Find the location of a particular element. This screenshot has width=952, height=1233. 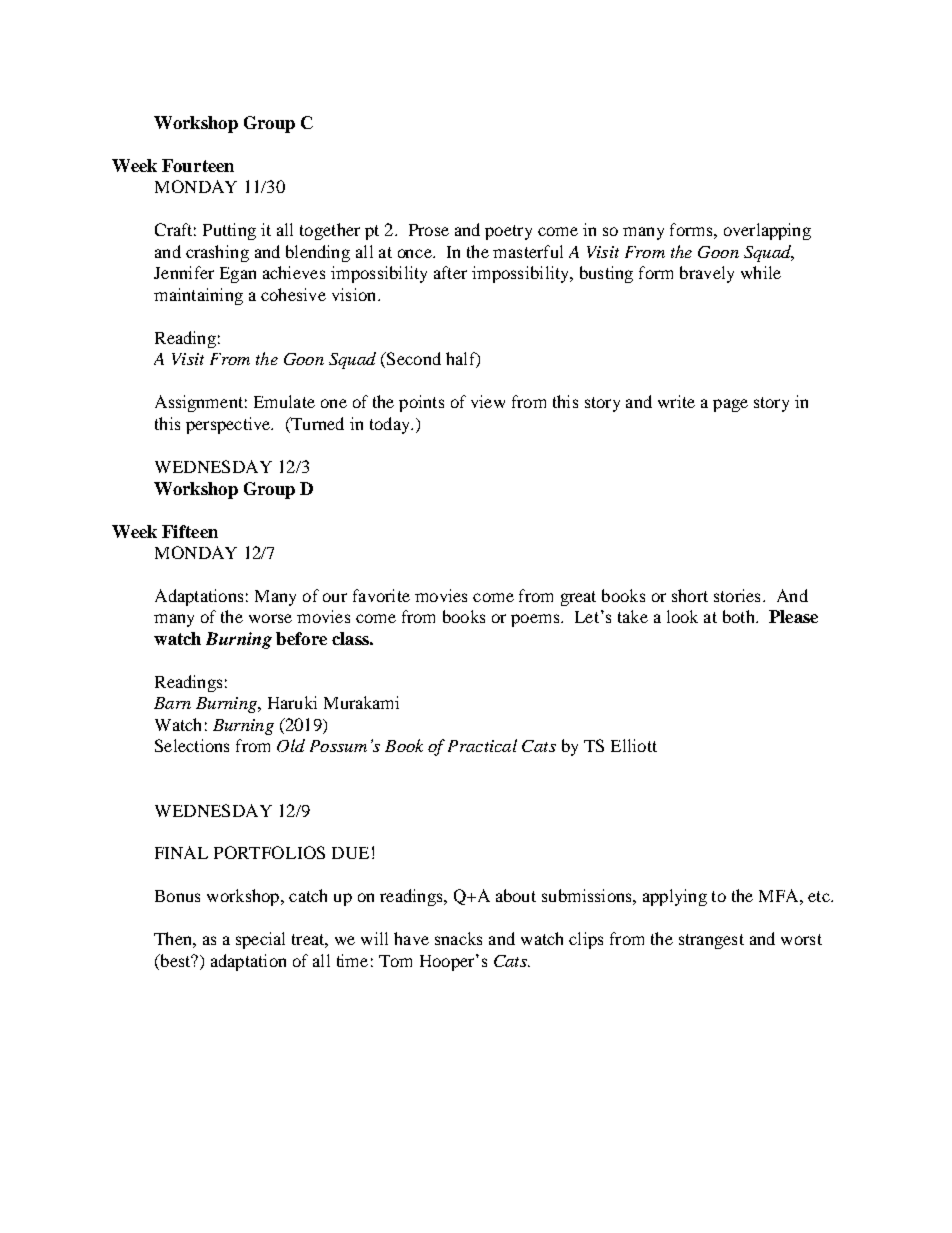

Fifteen is located at coordinates (190, 531).
